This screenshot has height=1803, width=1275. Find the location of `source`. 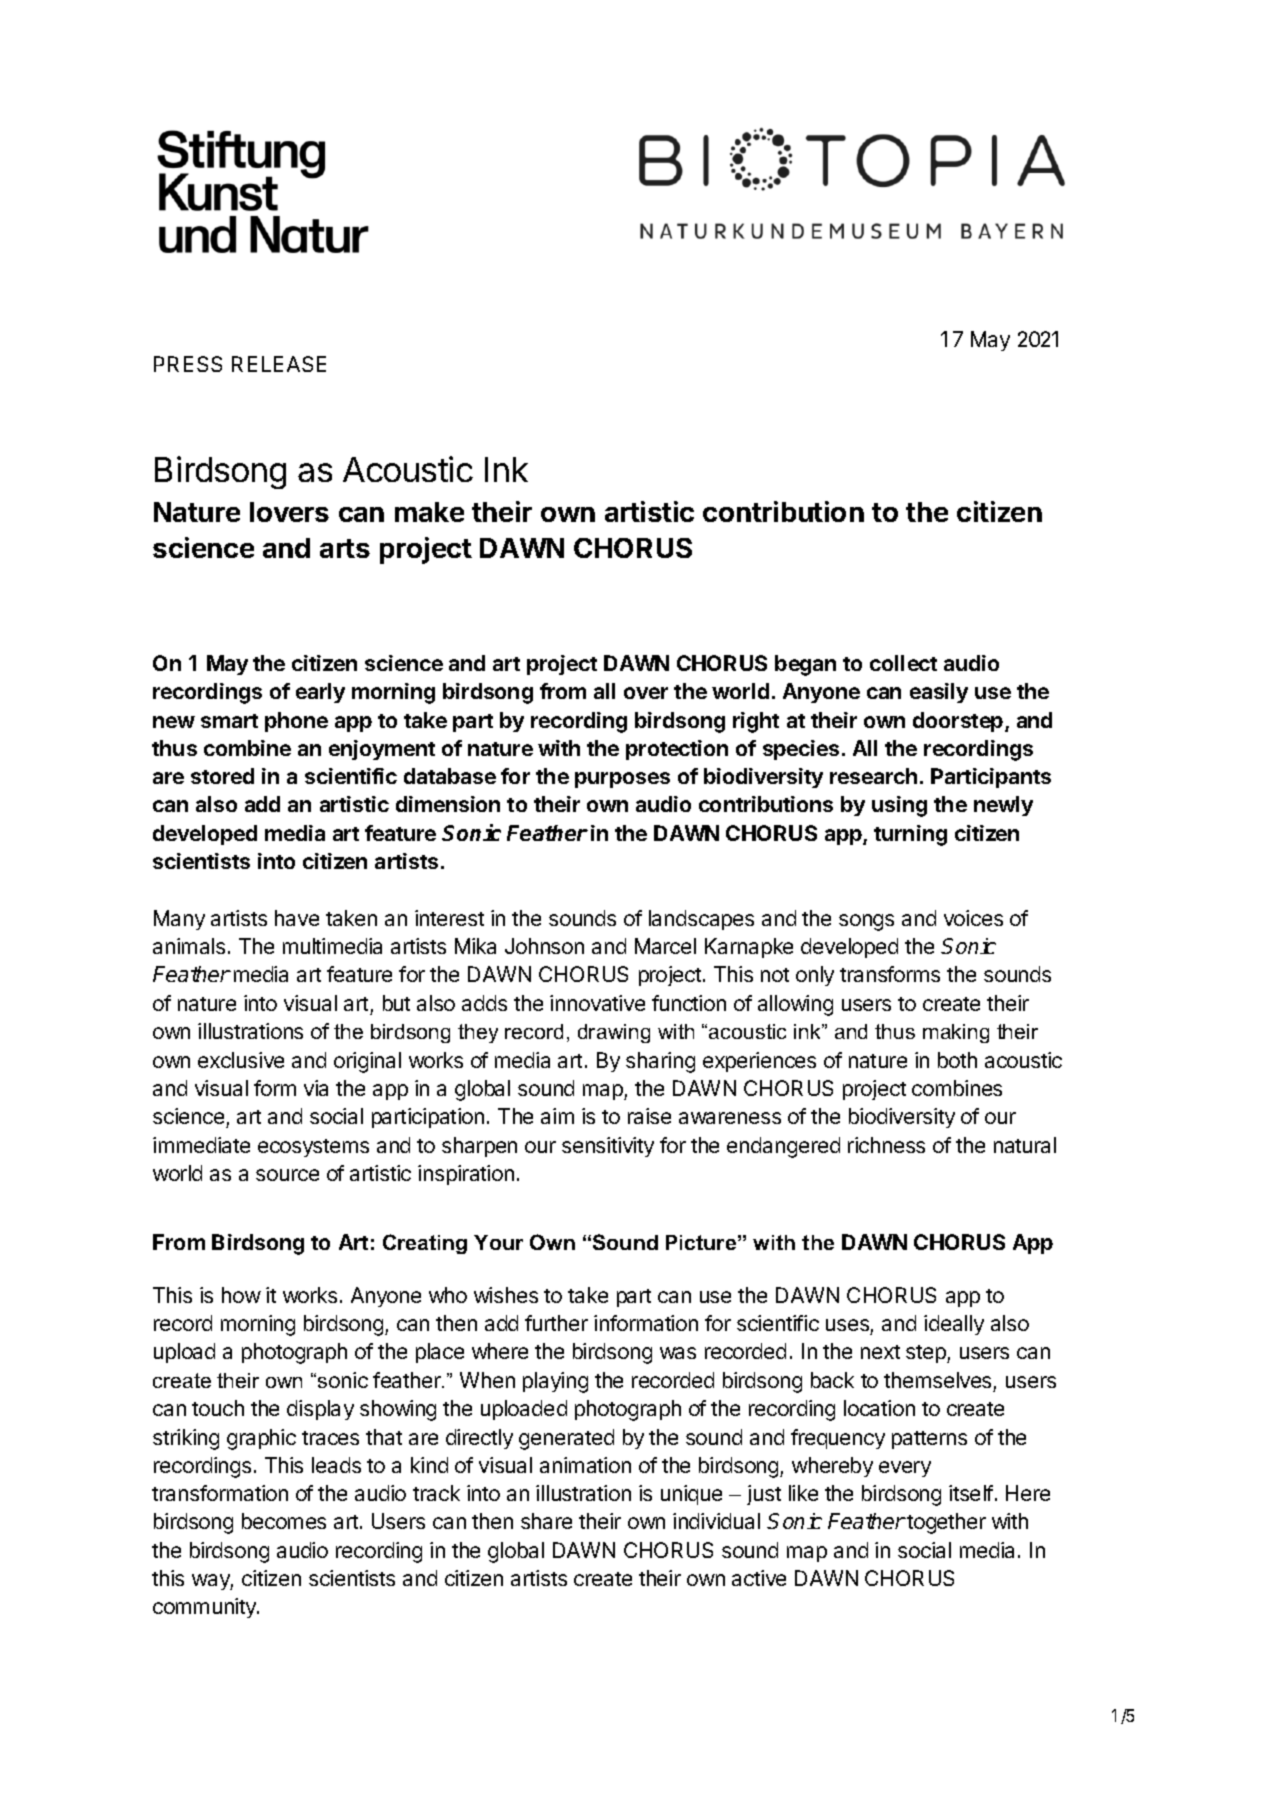

source is located at coordinates (287, 1175).
